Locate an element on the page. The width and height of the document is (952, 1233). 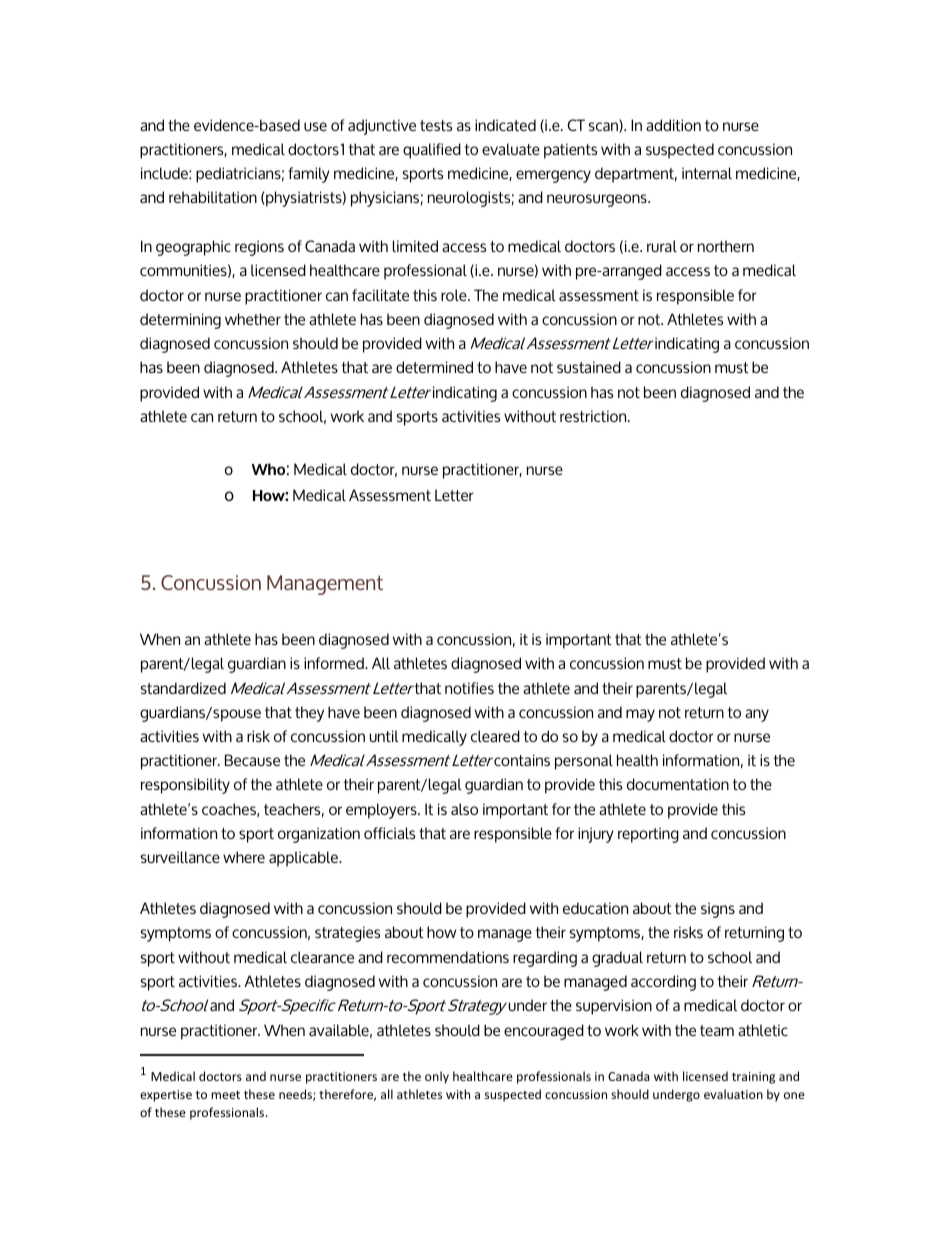
meet is located at coordinates (225, 1095).
